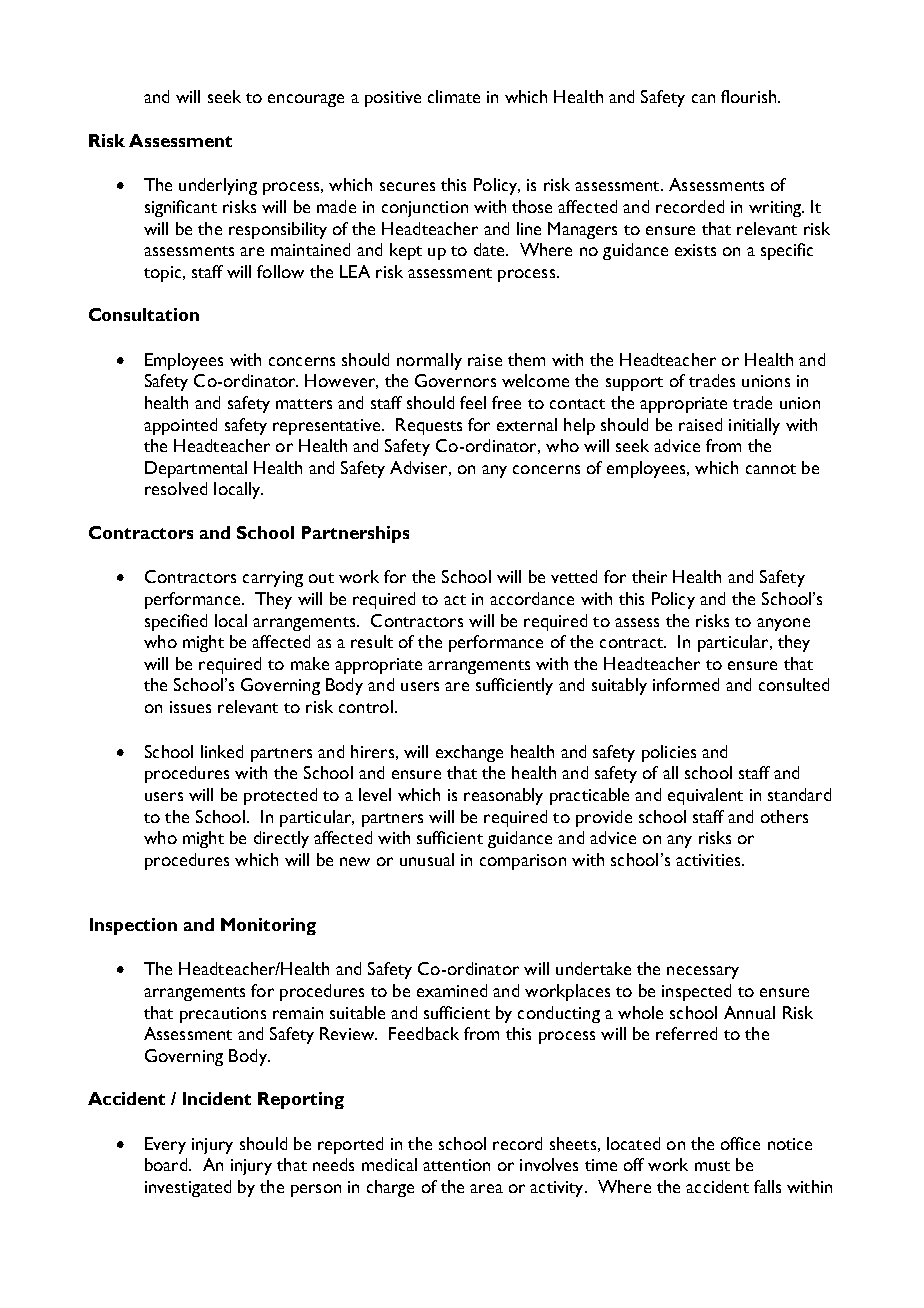 This image has height=1308, width=924. I want to click on appointed, so click(180, 426).
